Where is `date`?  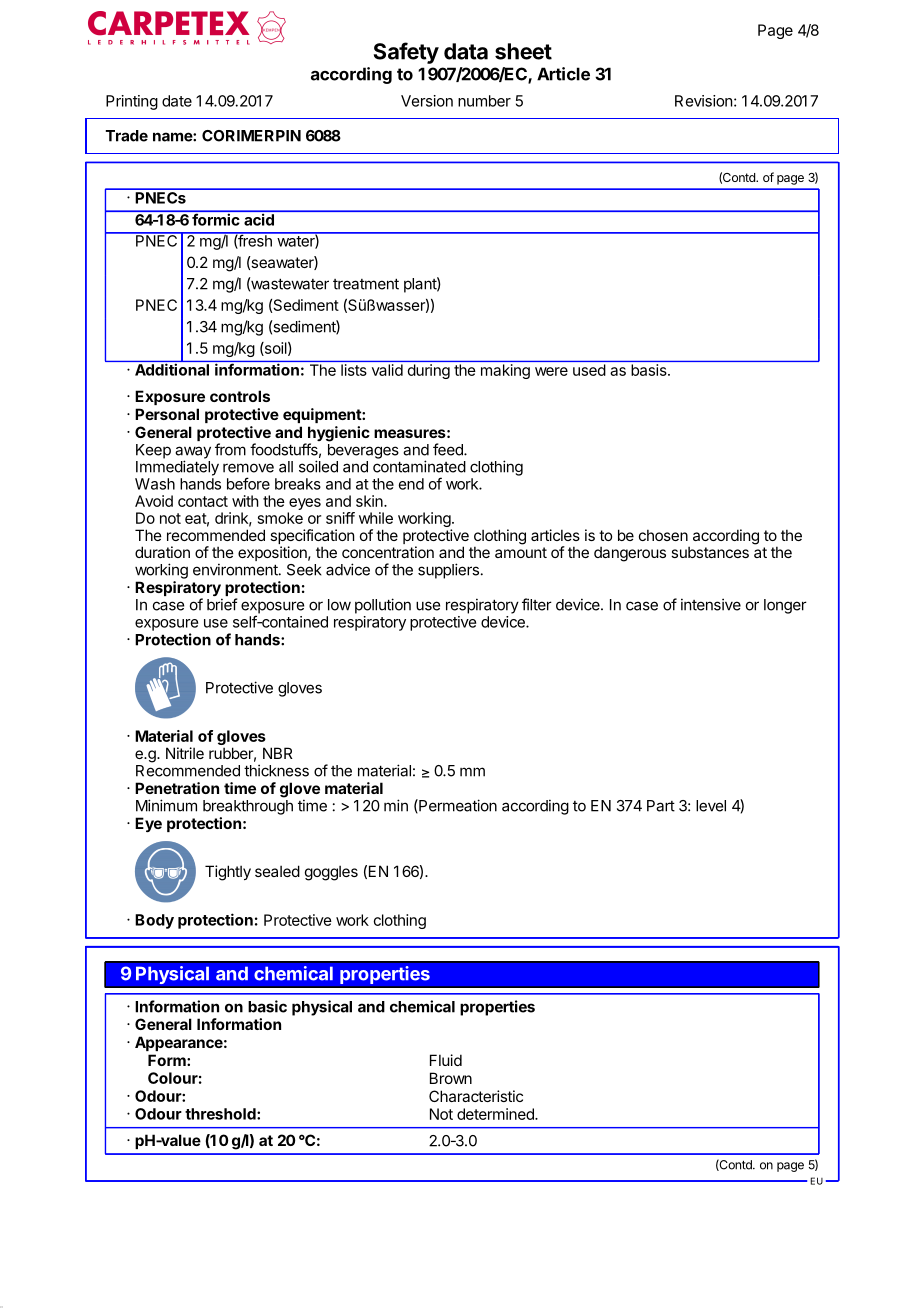 date is located at coordinates (177, 101).
